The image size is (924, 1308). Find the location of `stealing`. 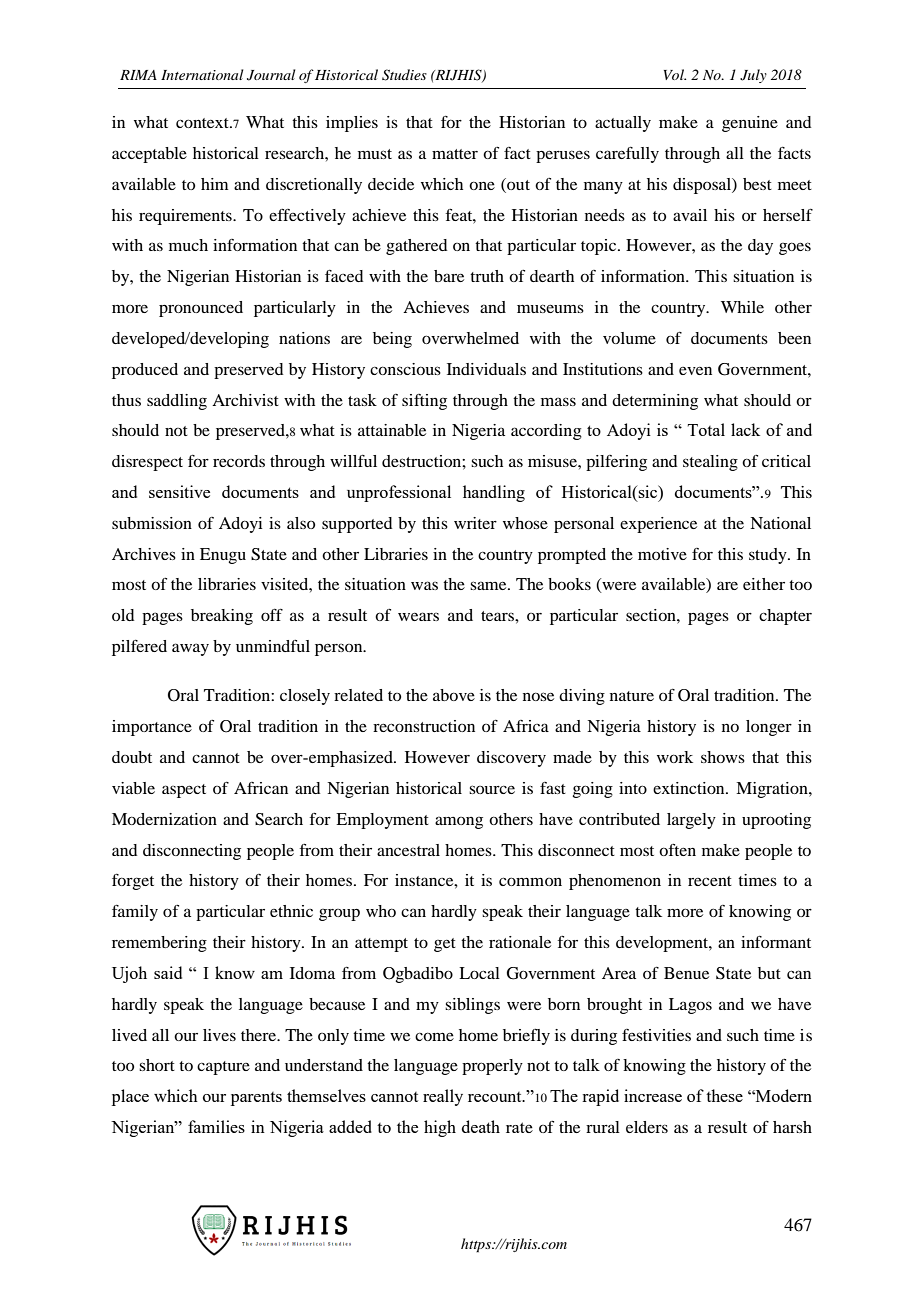

stealing is located at coordinates (710, 463).
